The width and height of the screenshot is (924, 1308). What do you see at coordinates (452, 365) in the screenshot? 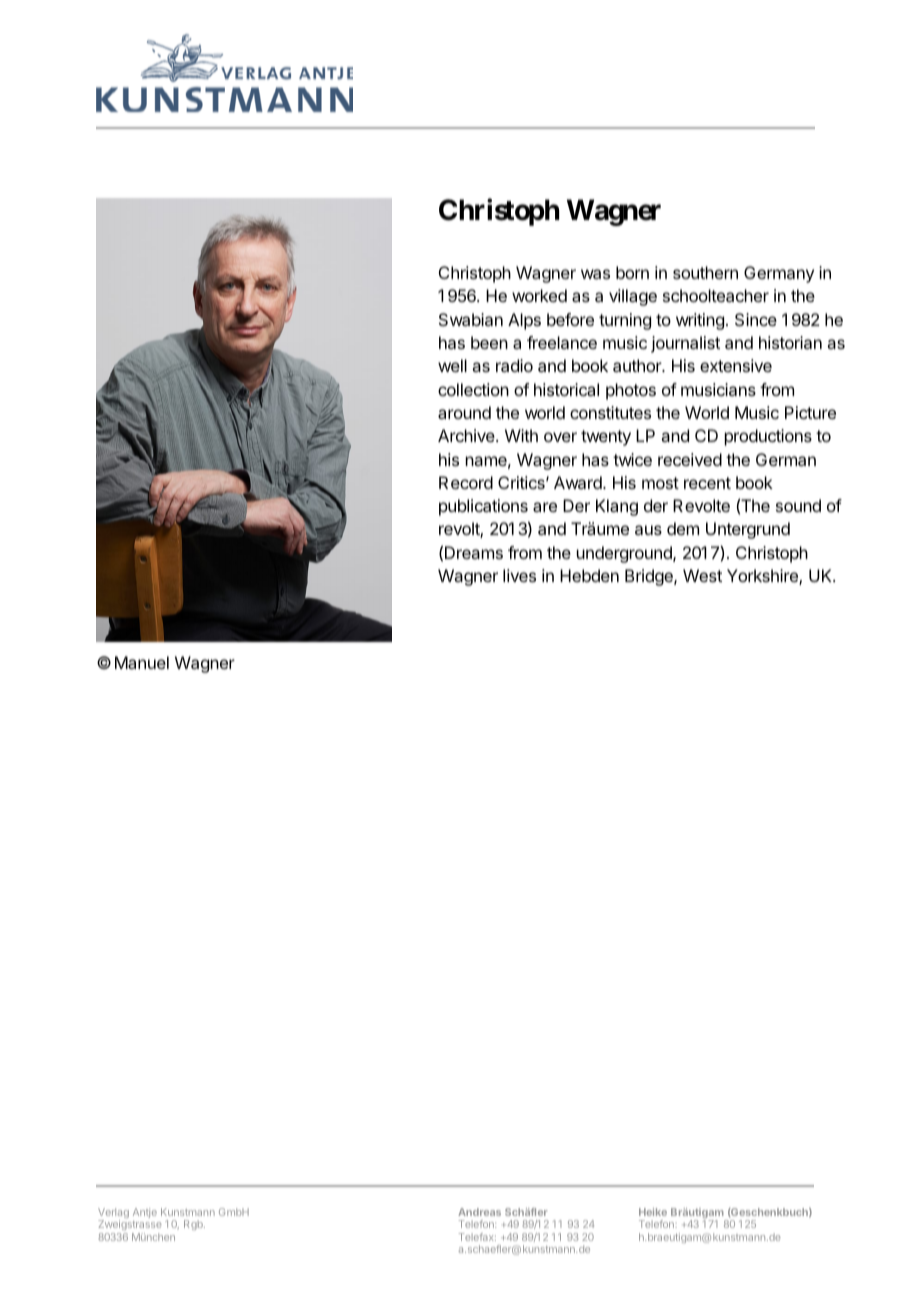
I see `well` at bounding box center [452, 365].
